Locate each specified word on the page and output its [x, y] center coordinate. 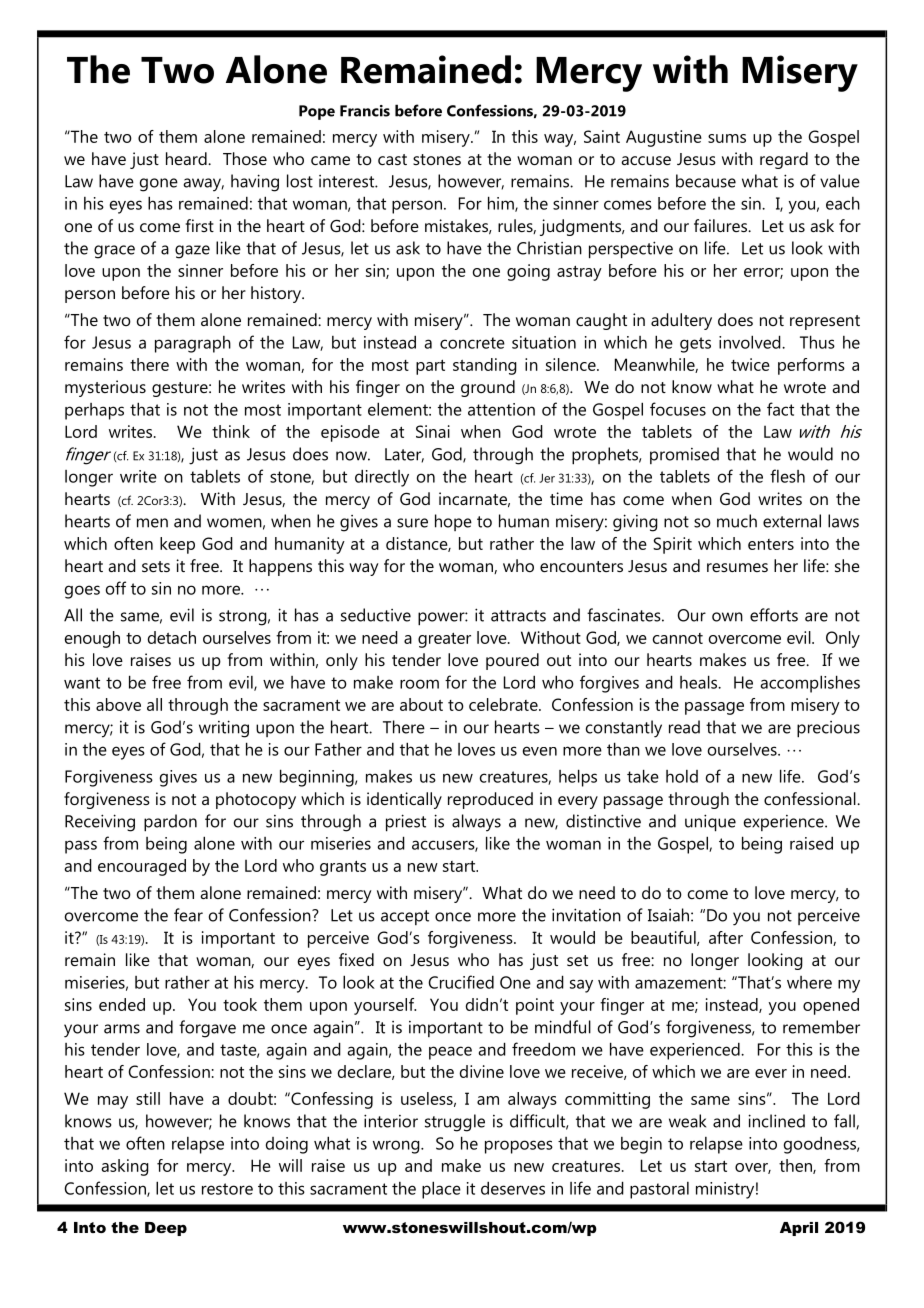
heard [187, 158]
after [726, 937]
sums [727, 138]
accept [405, 917]
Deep [166, 1229]
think [231, 431]
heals [700, 682]
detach [172, 637]
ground [488, 388]
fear [188, 915]
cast [392, 159]
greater [444, 640]
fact [780, 409]
